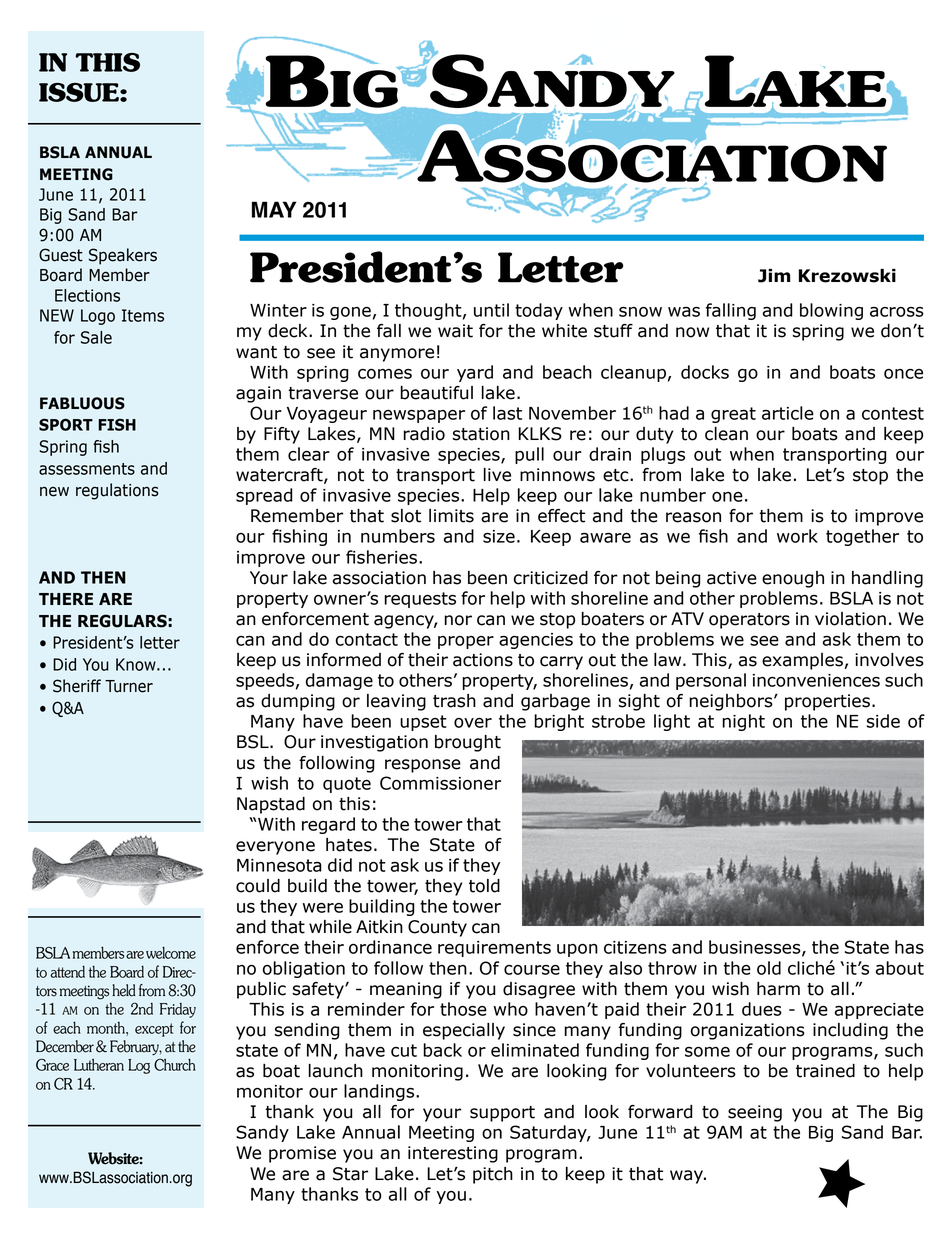  Describe the element at coordinates (793, 579) in the screenshot. I see `enough` at that location.
